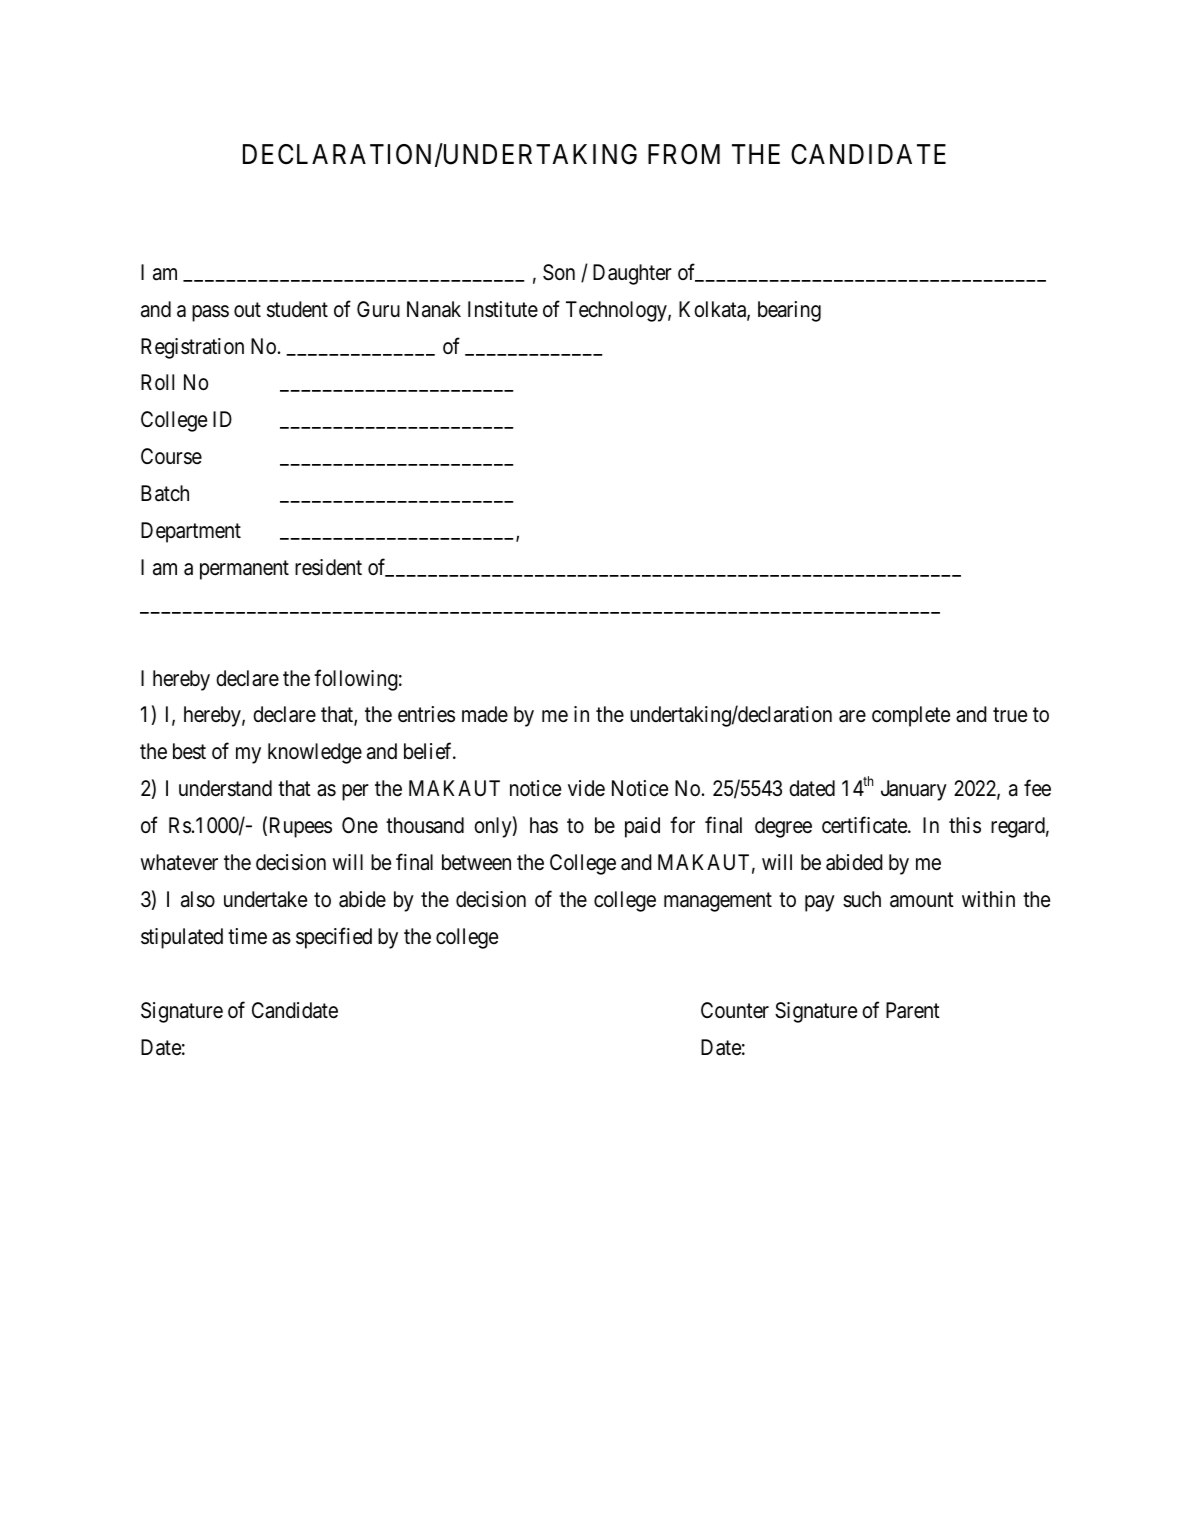  Describe the element at coordinates (247, 309) in the page. I see `out` at that location.
